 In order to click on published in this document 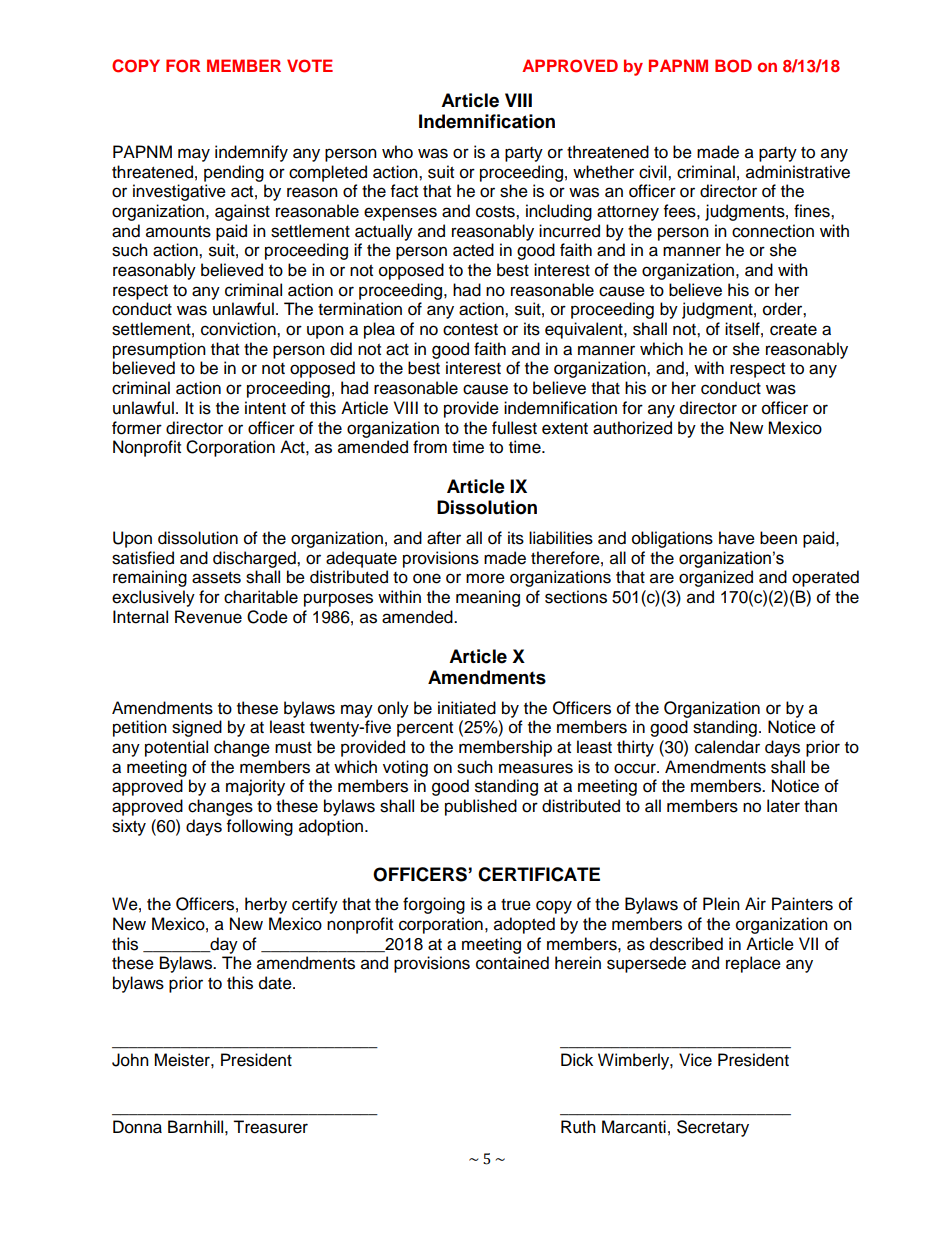, I will do `click(481, 807)`.
